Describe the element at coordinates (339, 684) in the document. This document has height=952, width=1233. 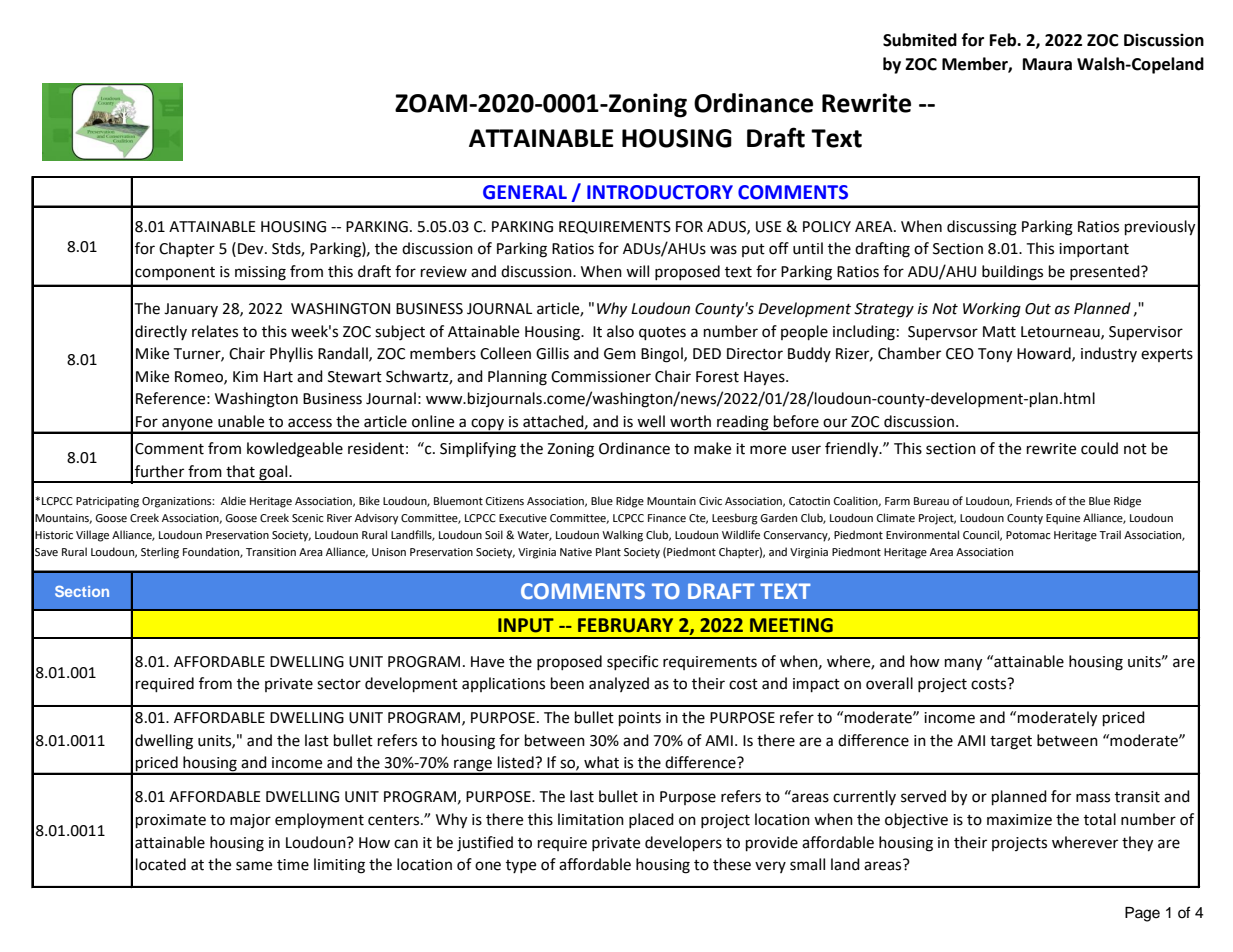
I see `sector` at that location.
